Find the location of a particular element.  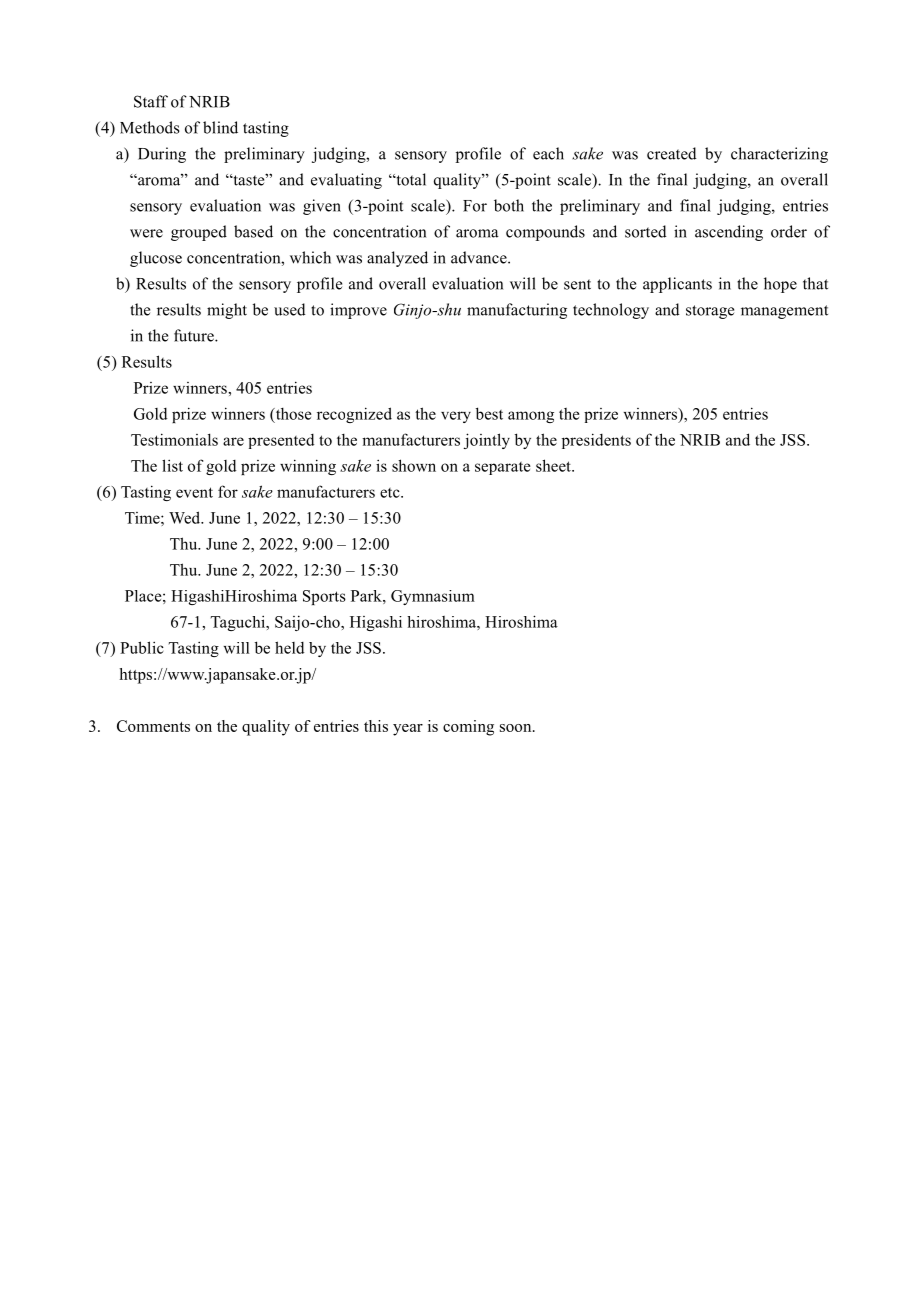

blind is located at coordinates (220, 127).
